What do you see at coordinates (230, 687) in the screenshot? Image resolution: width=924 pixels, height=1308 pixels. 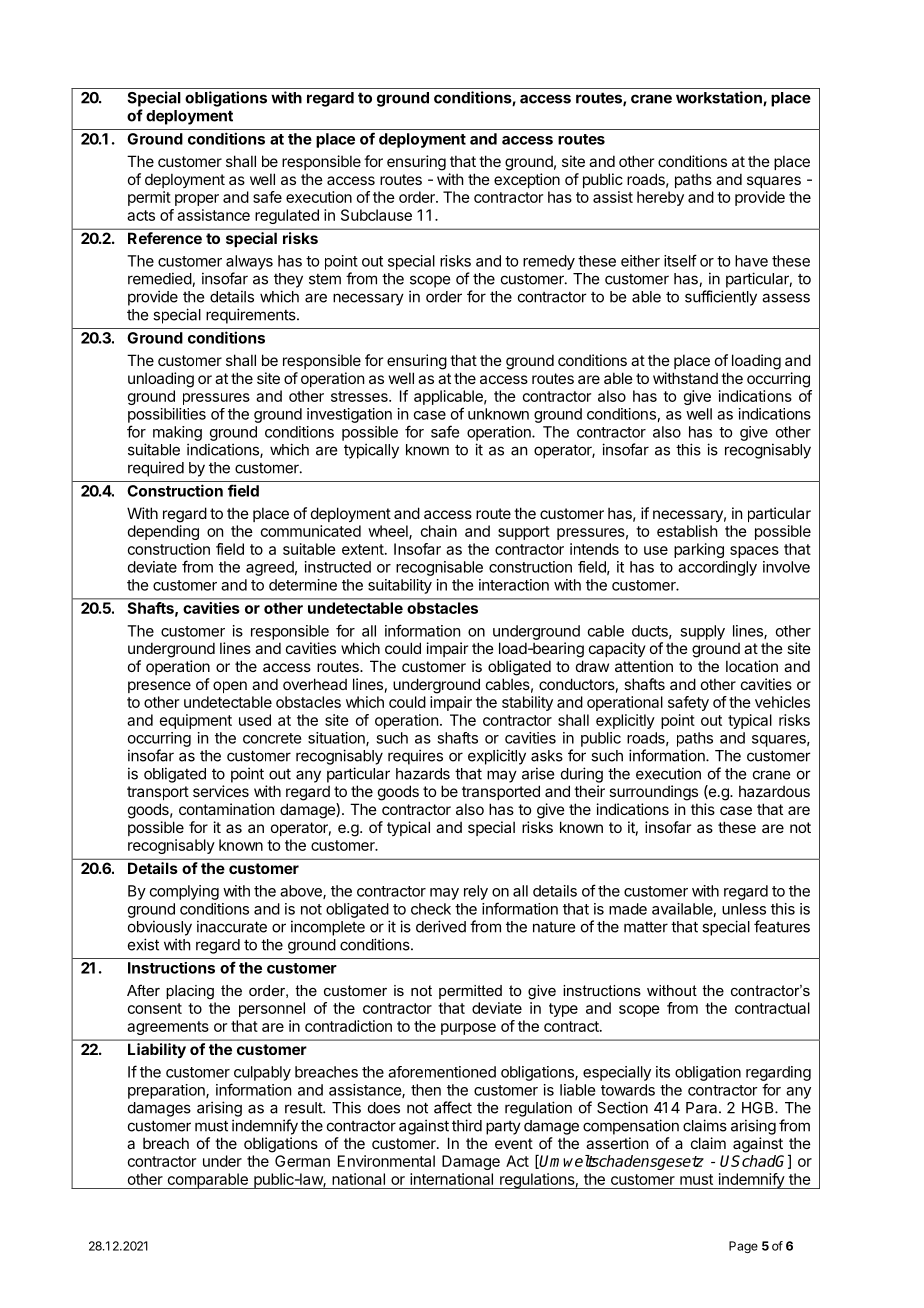 I see `open` at bounding box center [230, 687].
